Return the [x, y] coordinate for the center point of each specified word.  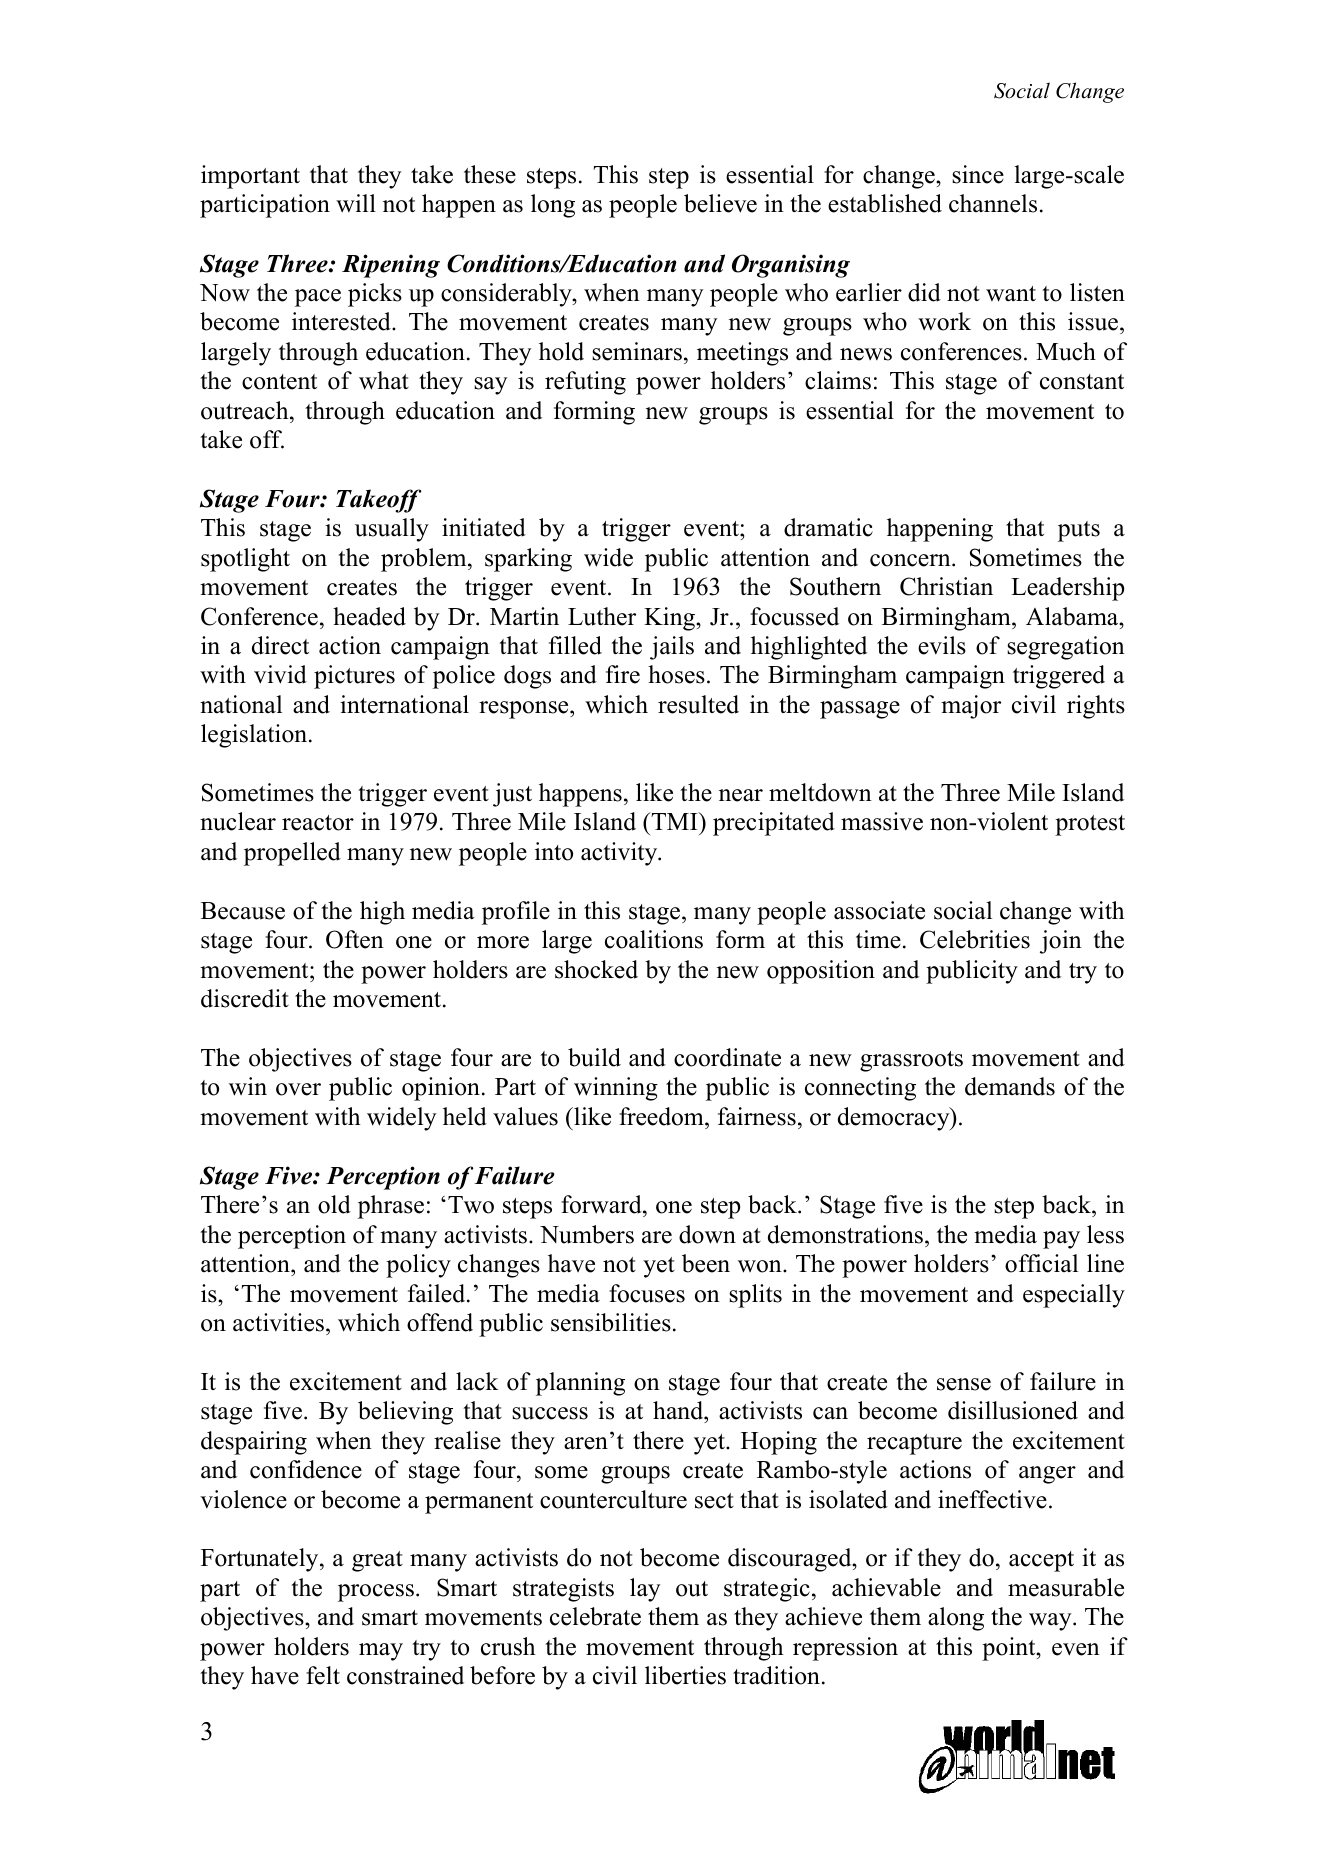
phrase [391, 1207]
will [356, 203]
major [971, 707]
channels [993, 203]
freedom [662, 1116]
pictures [354, 677]
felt [323, 1675]
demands [1010, 1086]
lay [645, 1590]
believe [720, 203]
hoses [676, 674]
